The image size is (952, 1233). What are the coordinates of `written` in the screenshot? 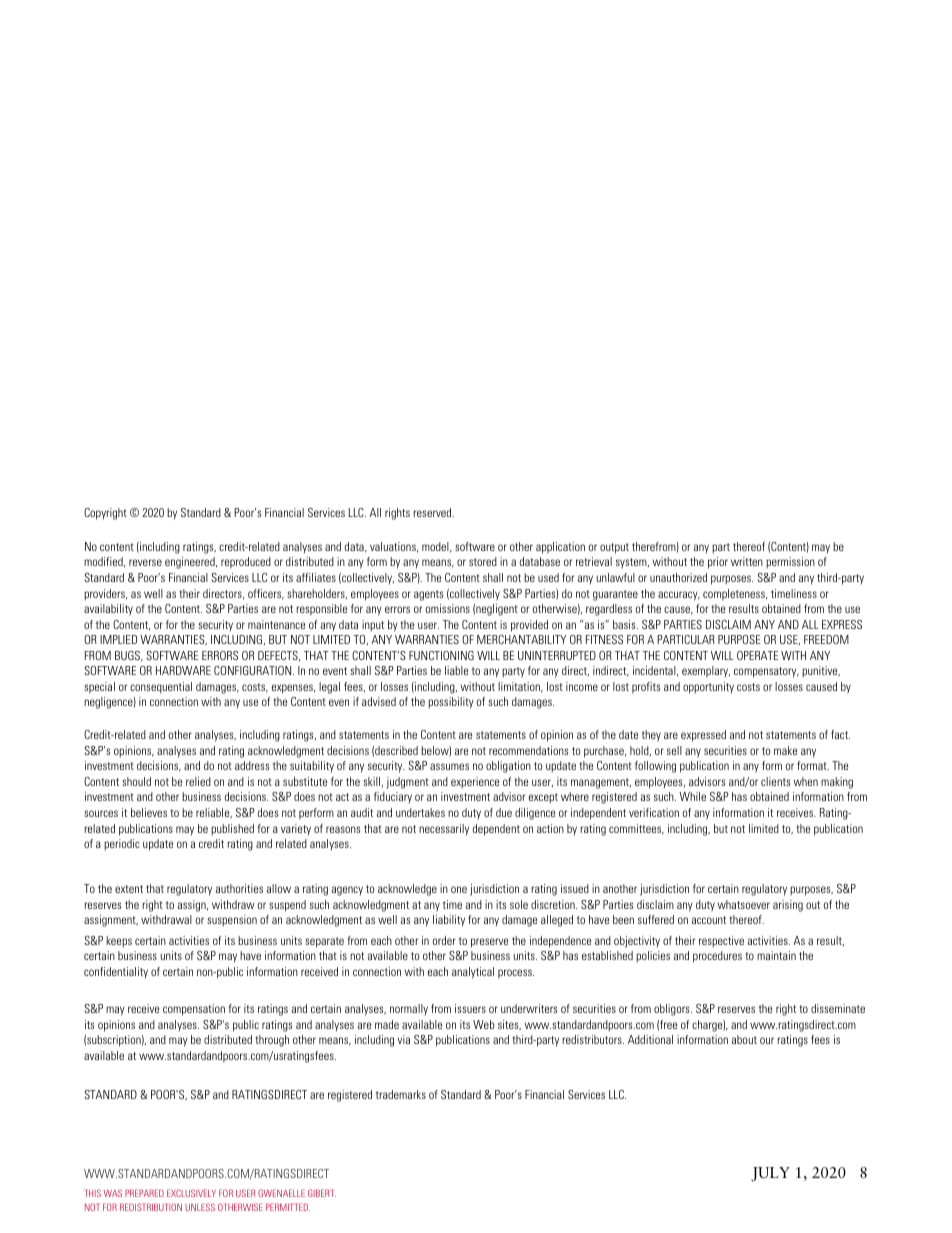 It's located at (747, 561).
